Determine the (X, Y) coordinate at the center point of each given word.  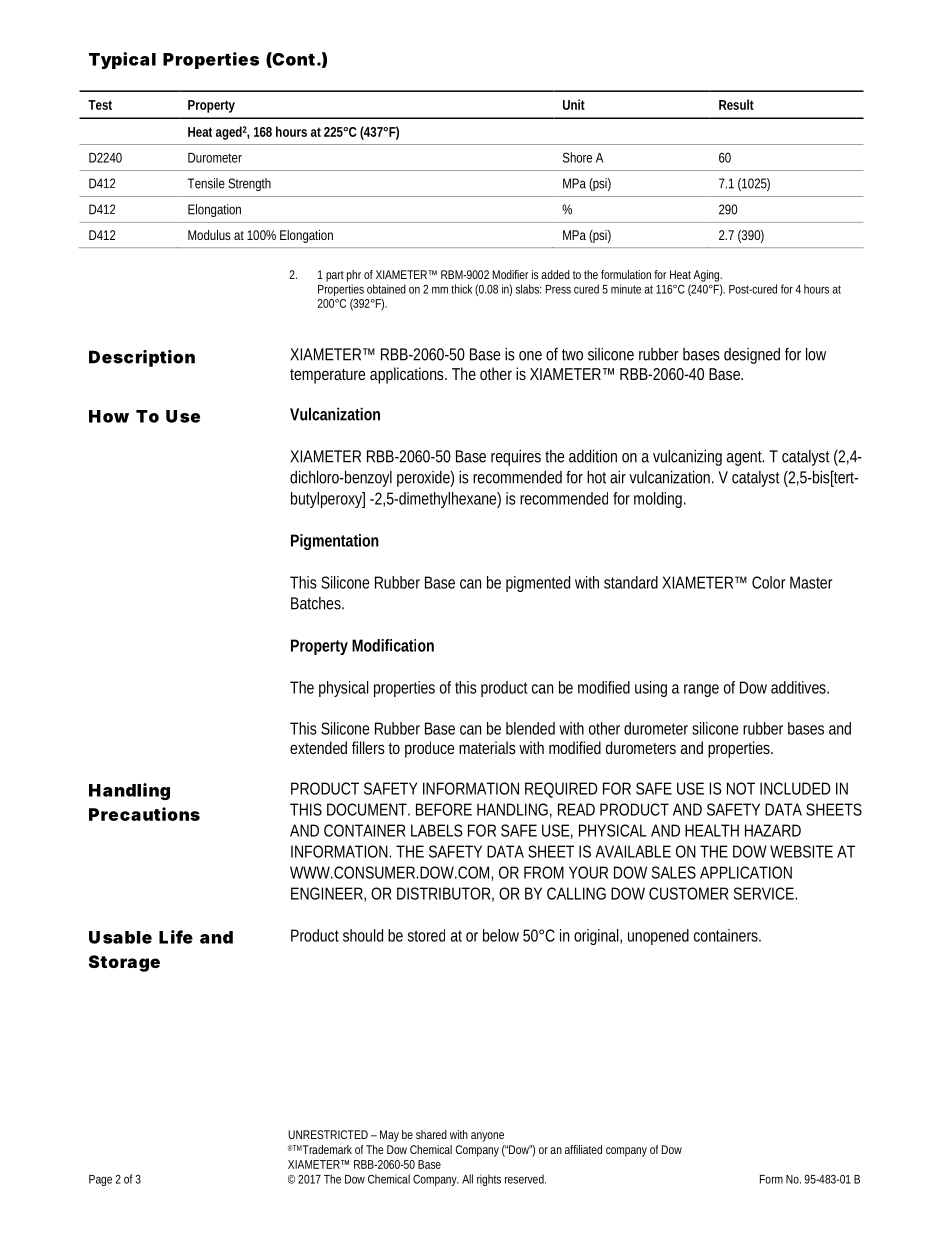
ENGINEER (327, 893)
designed (752, 356)
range (701, 690)
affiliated (583, 1149)
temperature (327, 376)
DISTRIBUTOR (443, 893)
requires (516, 458)
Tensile (206, 183)
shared (431, 1134)
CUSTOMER (688, 893)
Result (736, 104)
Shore (577, 157)
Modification (393, 645)
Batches (317, 603)
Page (100, 1180)
